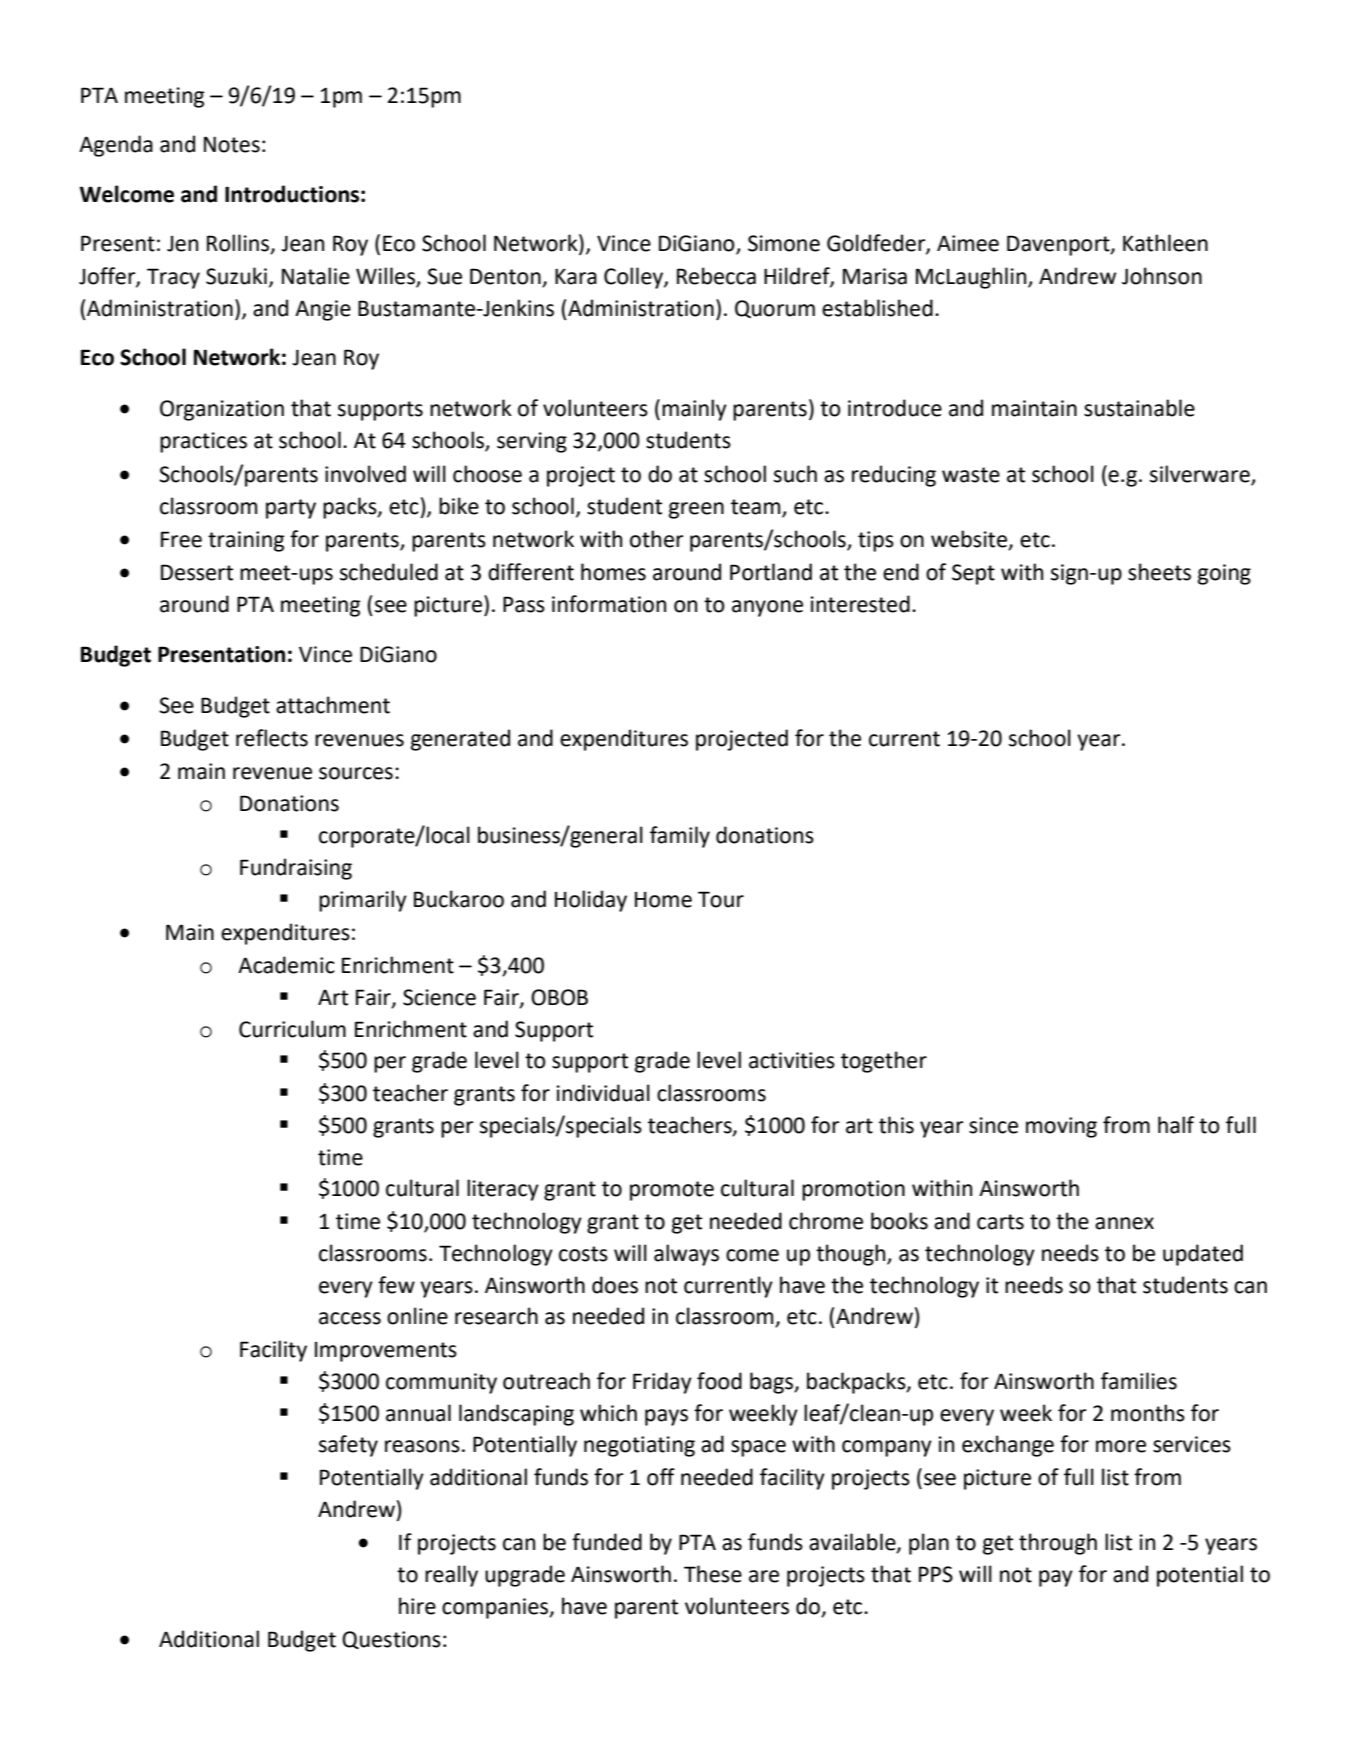 This document has width=1352, height=1749. Describe the element at coordinates (884, 1062) in the document. I see `together` at that location.
